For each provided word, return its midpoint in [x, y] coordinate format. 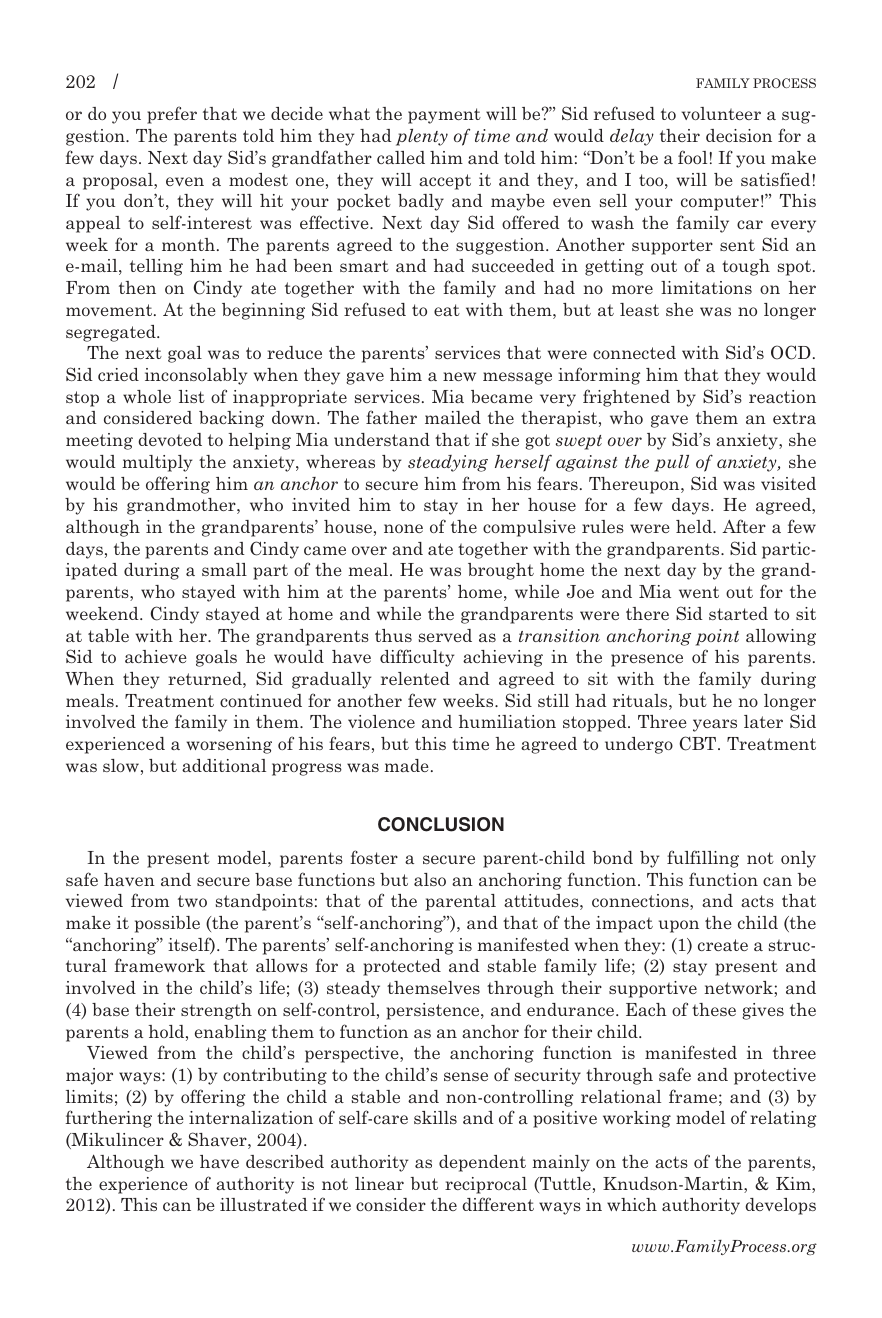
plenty [422, 137]
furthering [108, 1119]
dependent [482, 1163]
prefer [172, 115]
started [738, 613]
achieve [156, 656]
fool [692, 157]
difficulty [417, 658]
